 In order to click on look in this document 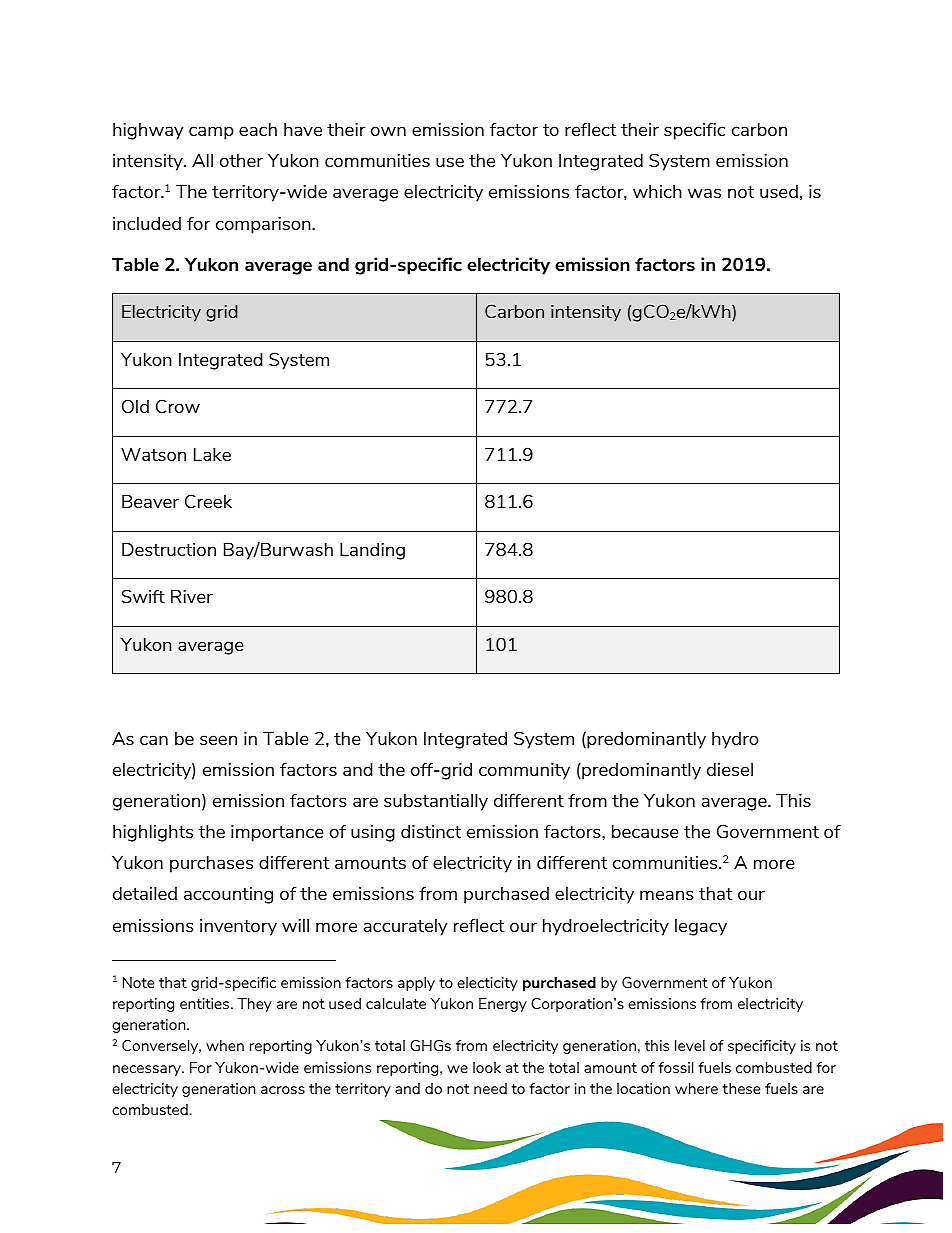, I will do `click(487, 1067)`.
